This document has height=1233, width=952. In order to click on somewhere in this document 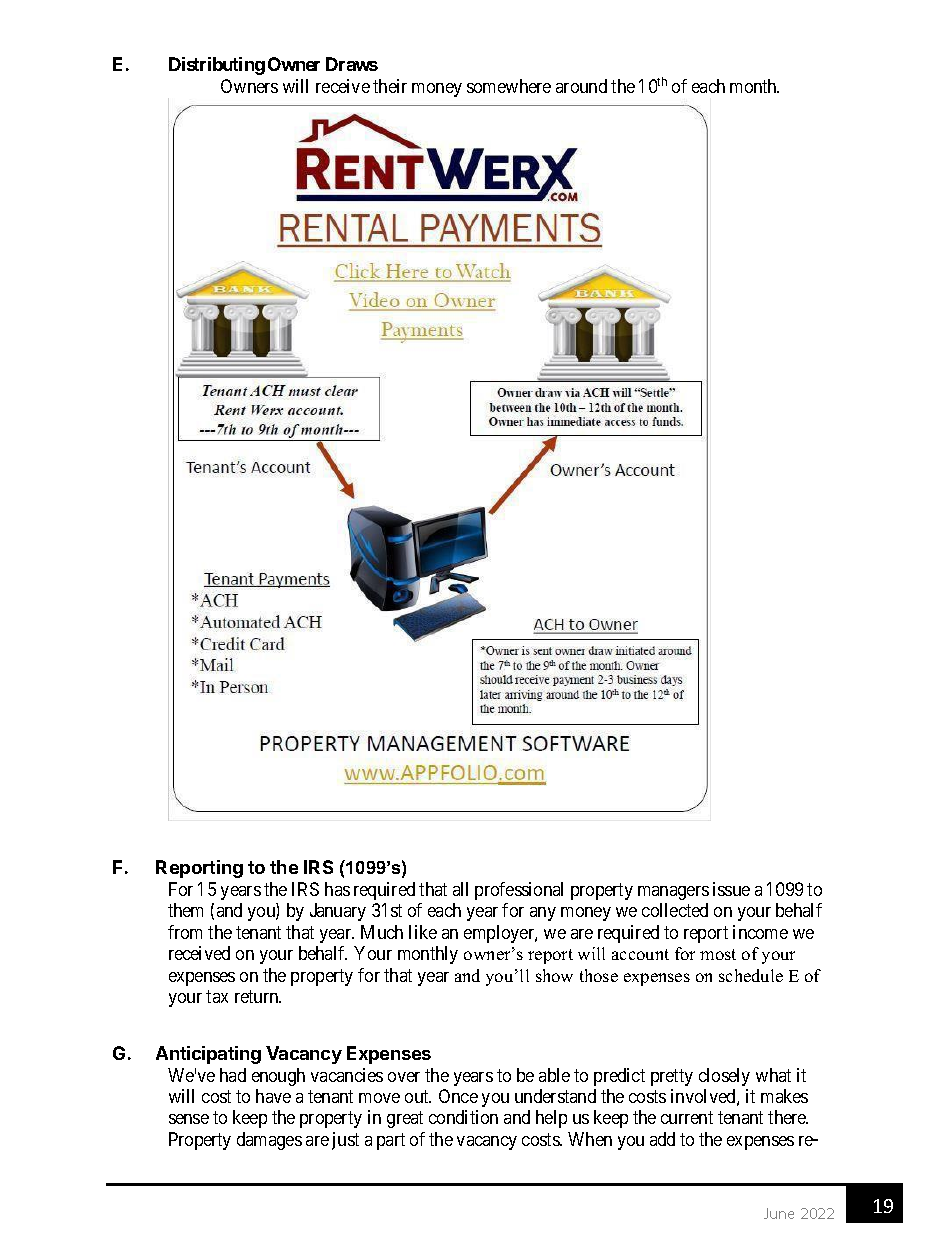, I will do `click(509, 86)`.
